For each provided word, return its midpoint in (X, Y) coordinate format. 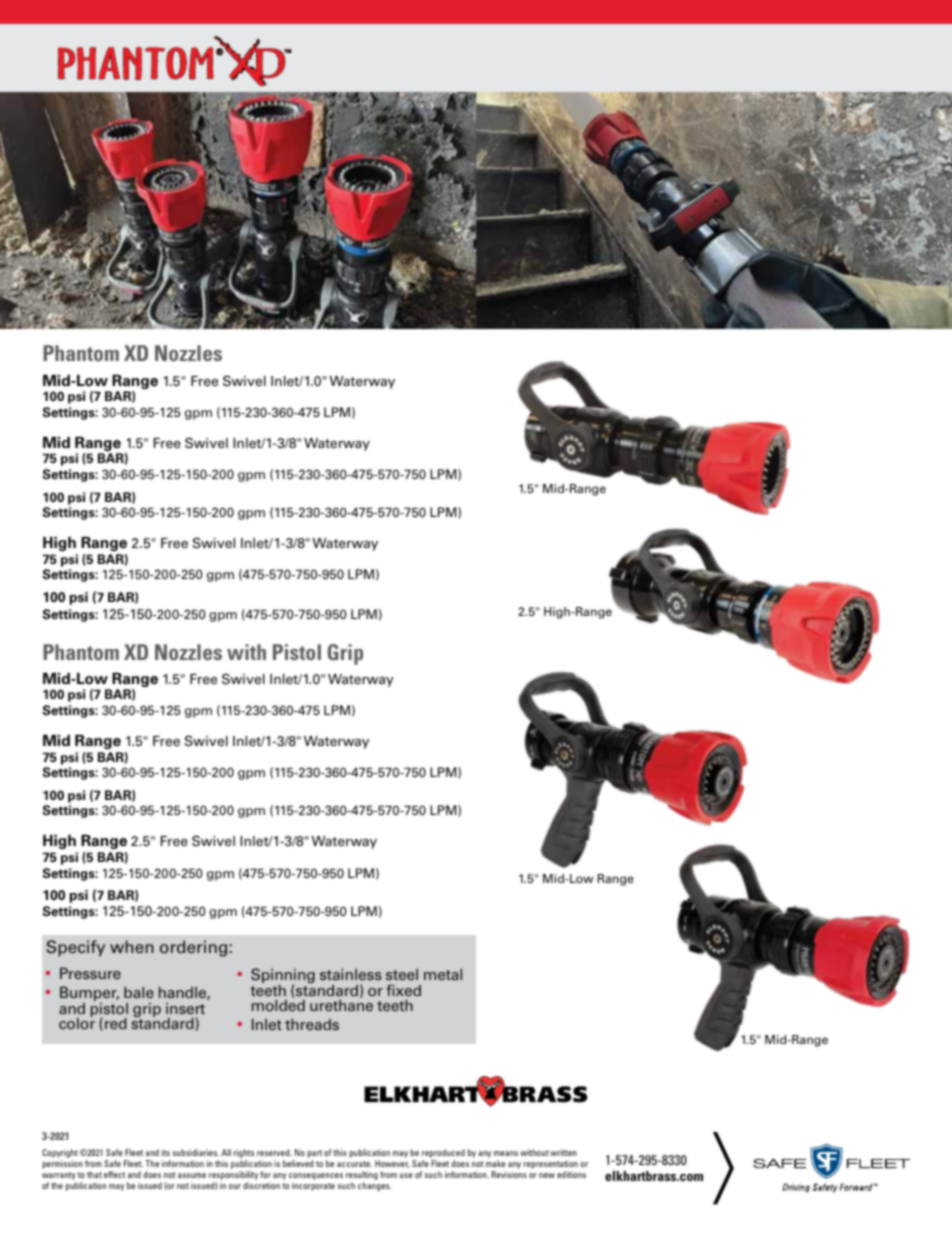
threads (312, 1024)
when (132, 946)
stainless (351, 974)
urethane (341, 1005)
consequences (316, 1178)
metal (443, 974)
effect (114, 1174)
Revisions (509, 1174)
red (116, 1023)
